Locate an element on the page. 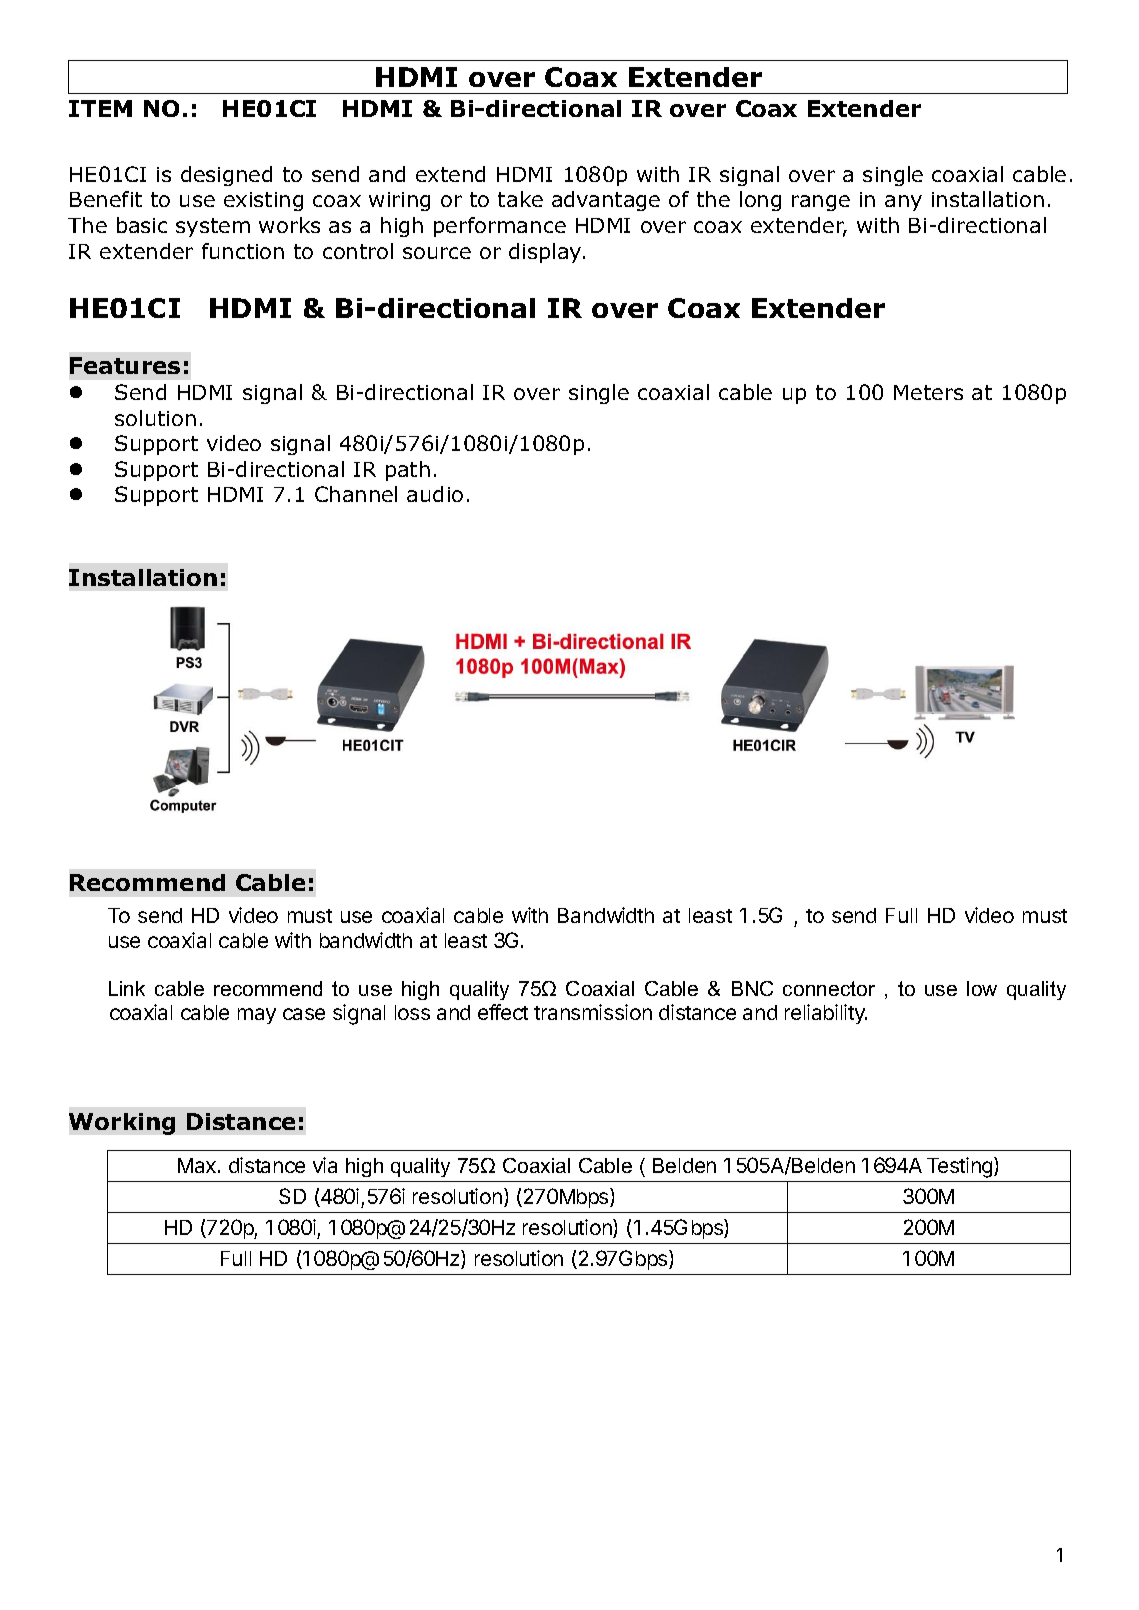 This document has width=1139, height=1610. Channel is located at coordinates (356, 494).
